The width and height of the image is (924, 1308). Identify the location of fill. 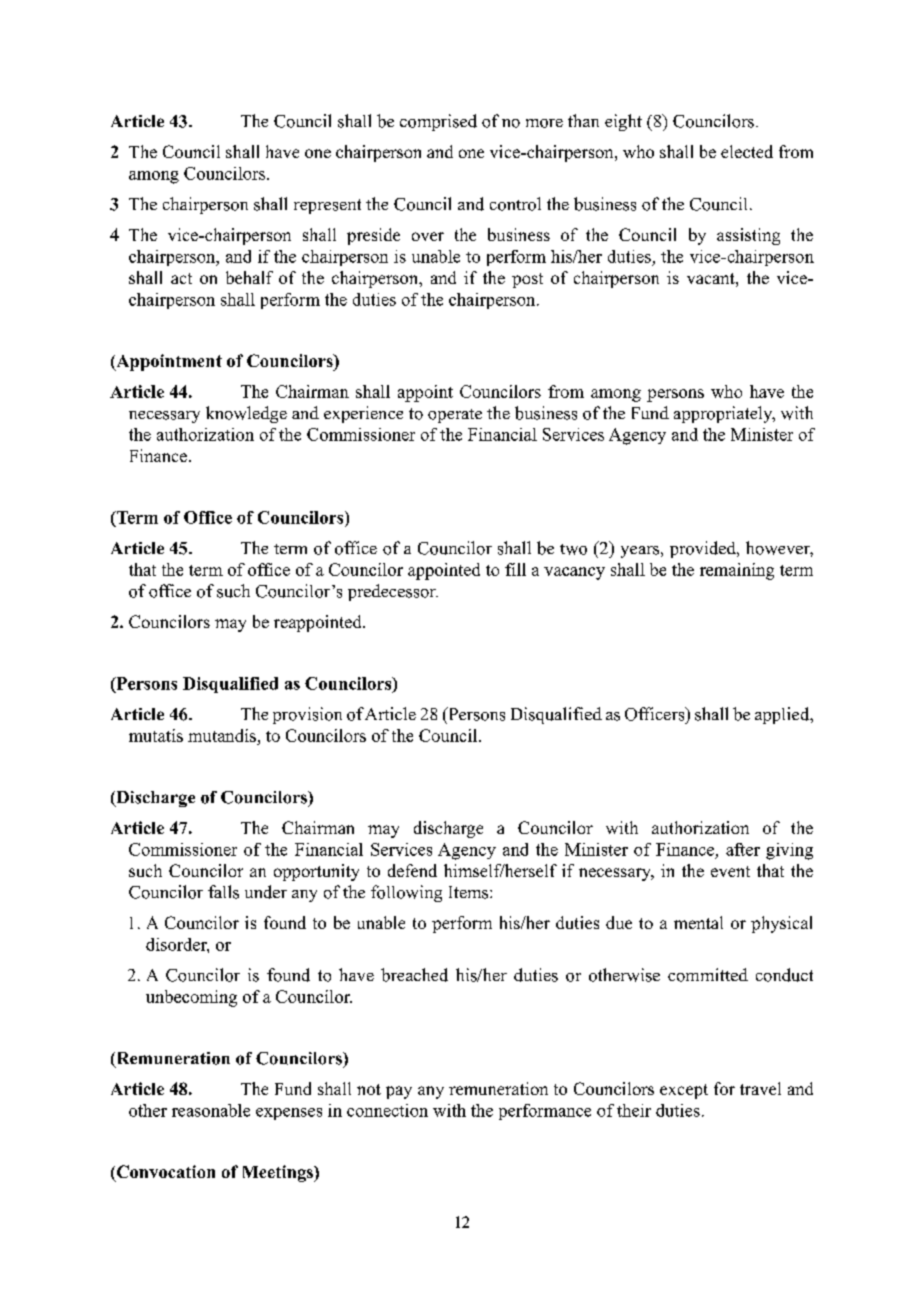
(515, 569).
